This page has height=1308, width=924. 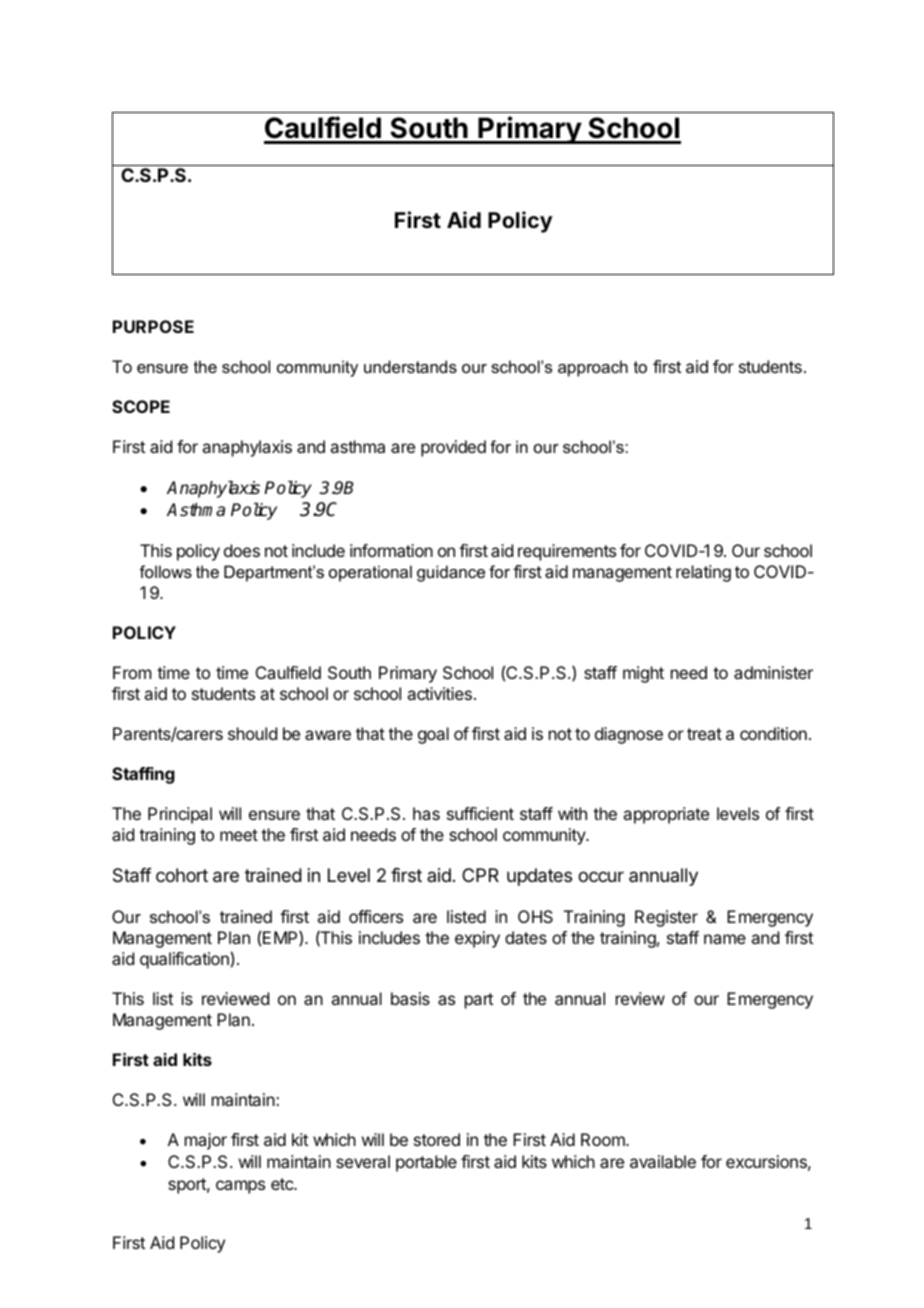 What do you see at coordinates (410, 998) in the page?
I see `basis` at bounding box center [410, 998].
